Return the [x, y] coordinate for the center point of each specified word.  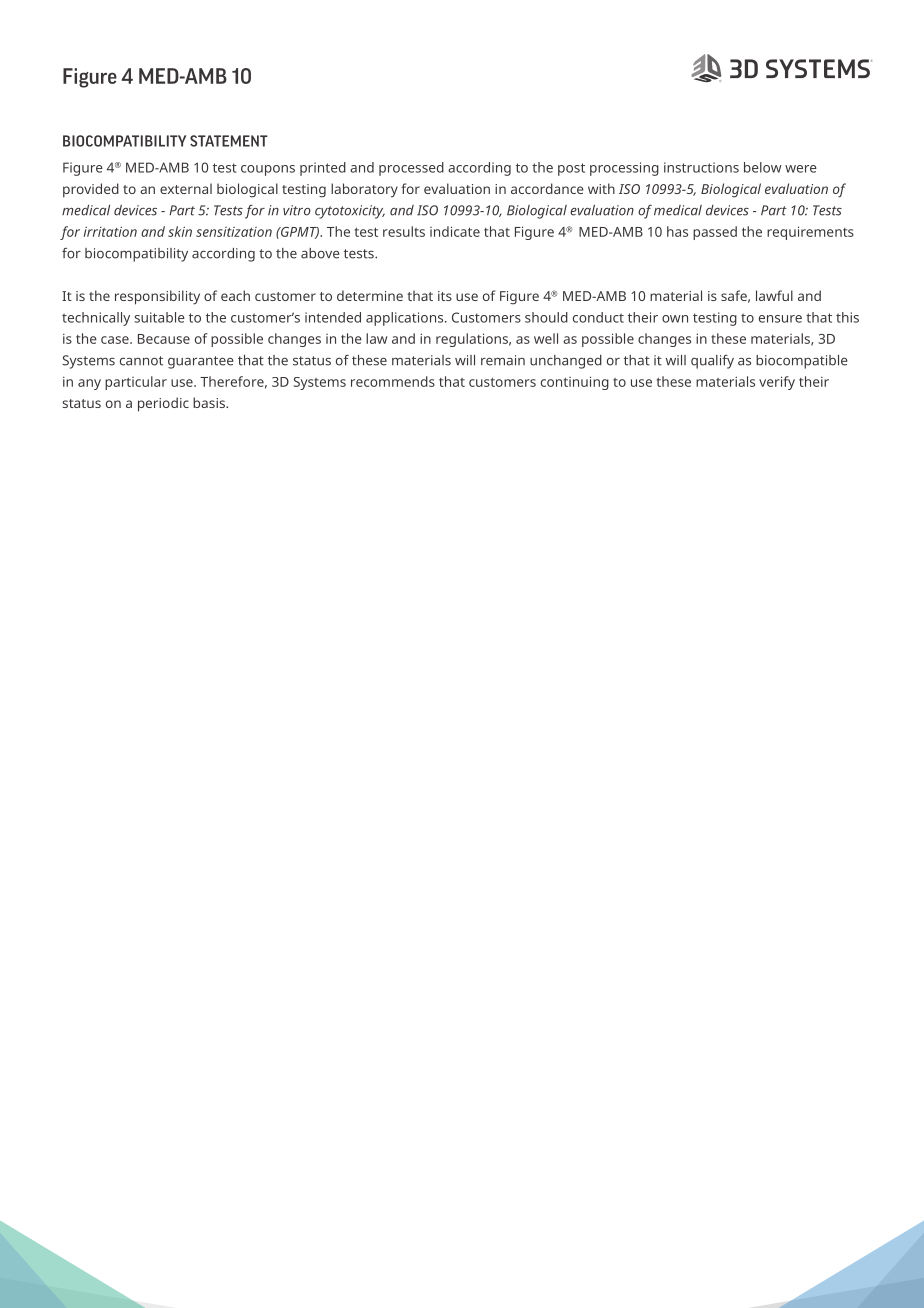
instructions [701, 167]
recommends [393, 381]
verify [777, 383]
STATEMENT [229, 141]
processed [411, 169]
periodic [163, 404]
